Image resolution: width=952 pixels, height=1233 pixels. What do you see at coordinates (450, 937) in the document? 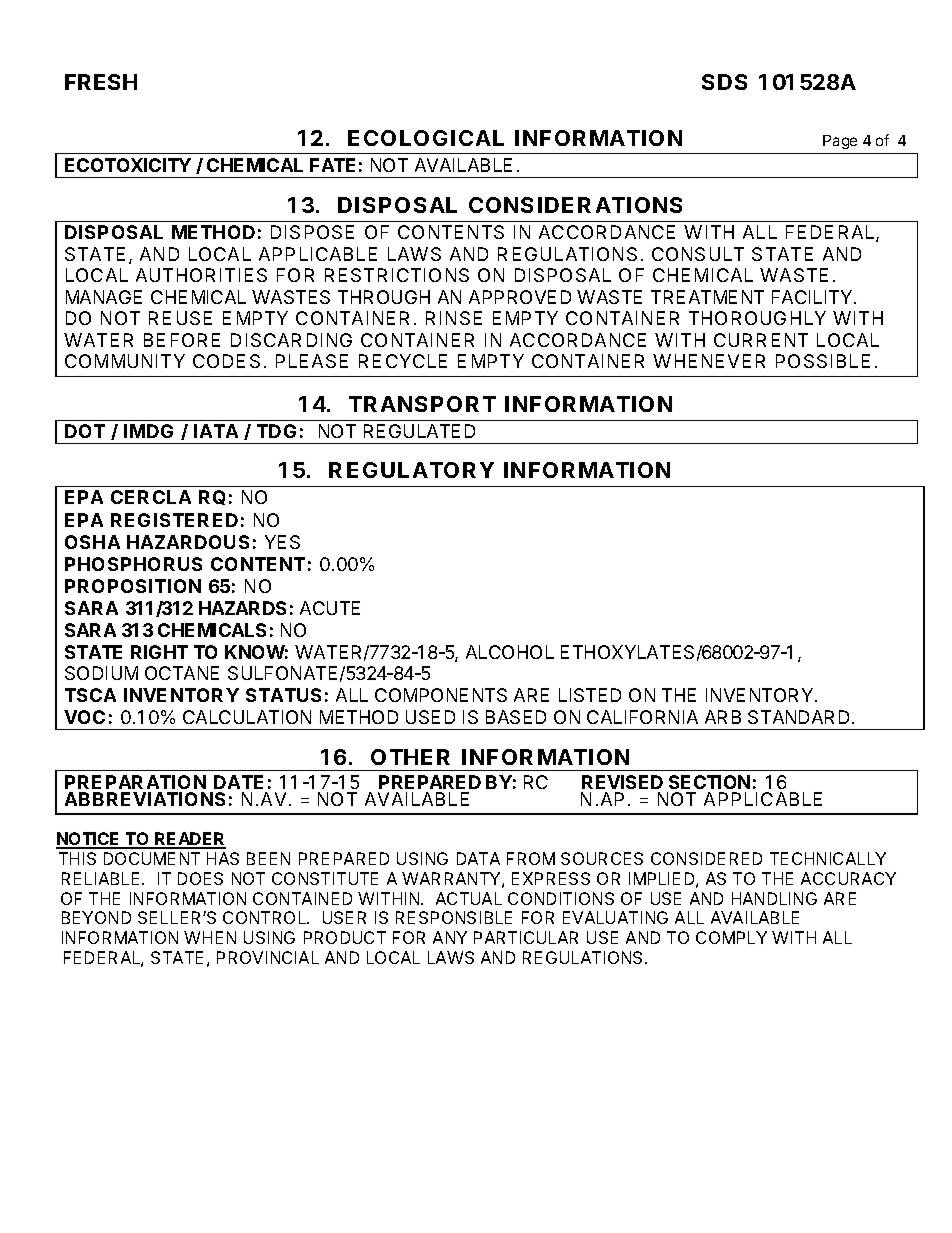
I see `ANY` at bounding box center [450, 937].
